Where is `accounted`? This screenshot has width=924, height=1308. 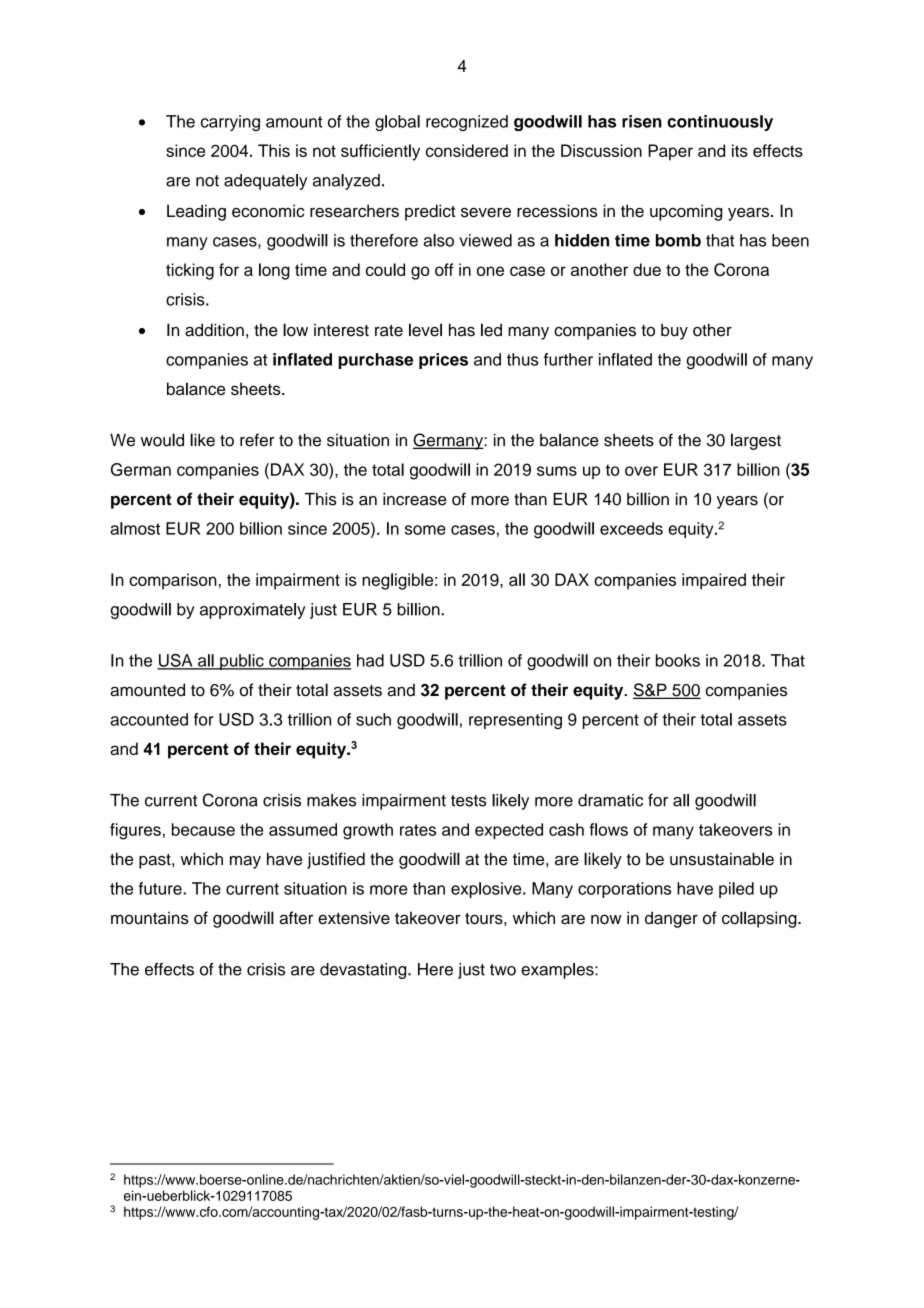 accounted is located at coordinates (149, 719).
